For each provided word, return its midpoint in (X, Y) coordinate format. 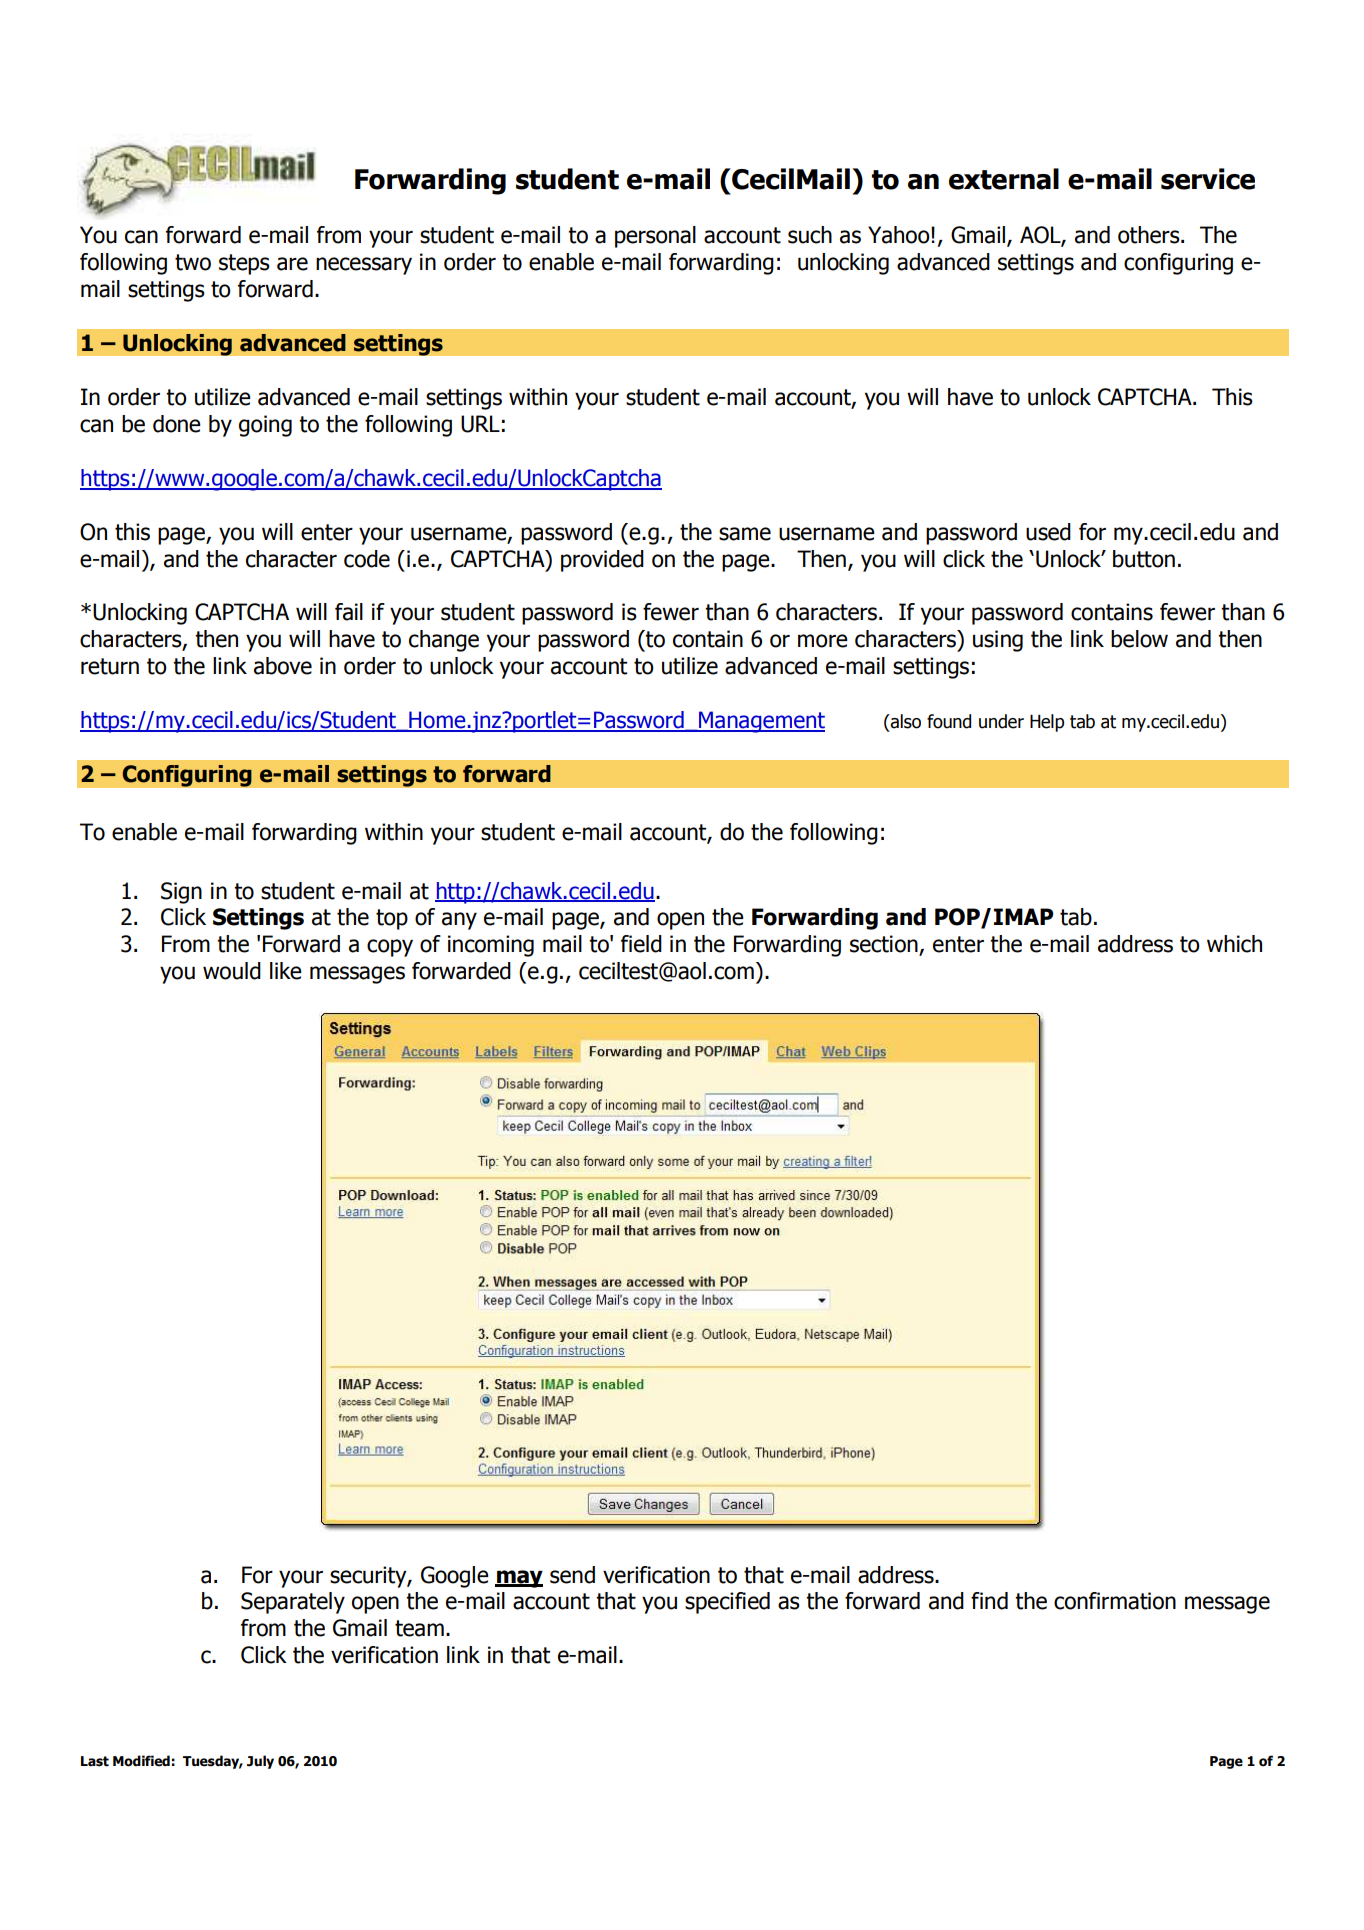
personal (655, 237)
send (572, 1575)
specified (727, 1603)
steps (244, 264)
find (989, 1601)
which (1234, 944)
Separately (293, 1603)
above (283, 666)
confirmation (1115, 1601)
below (1139, 639)
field (641, 944)
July (260, 1762)
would (232, 971)
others (1150, 235)
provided (602, 561)
